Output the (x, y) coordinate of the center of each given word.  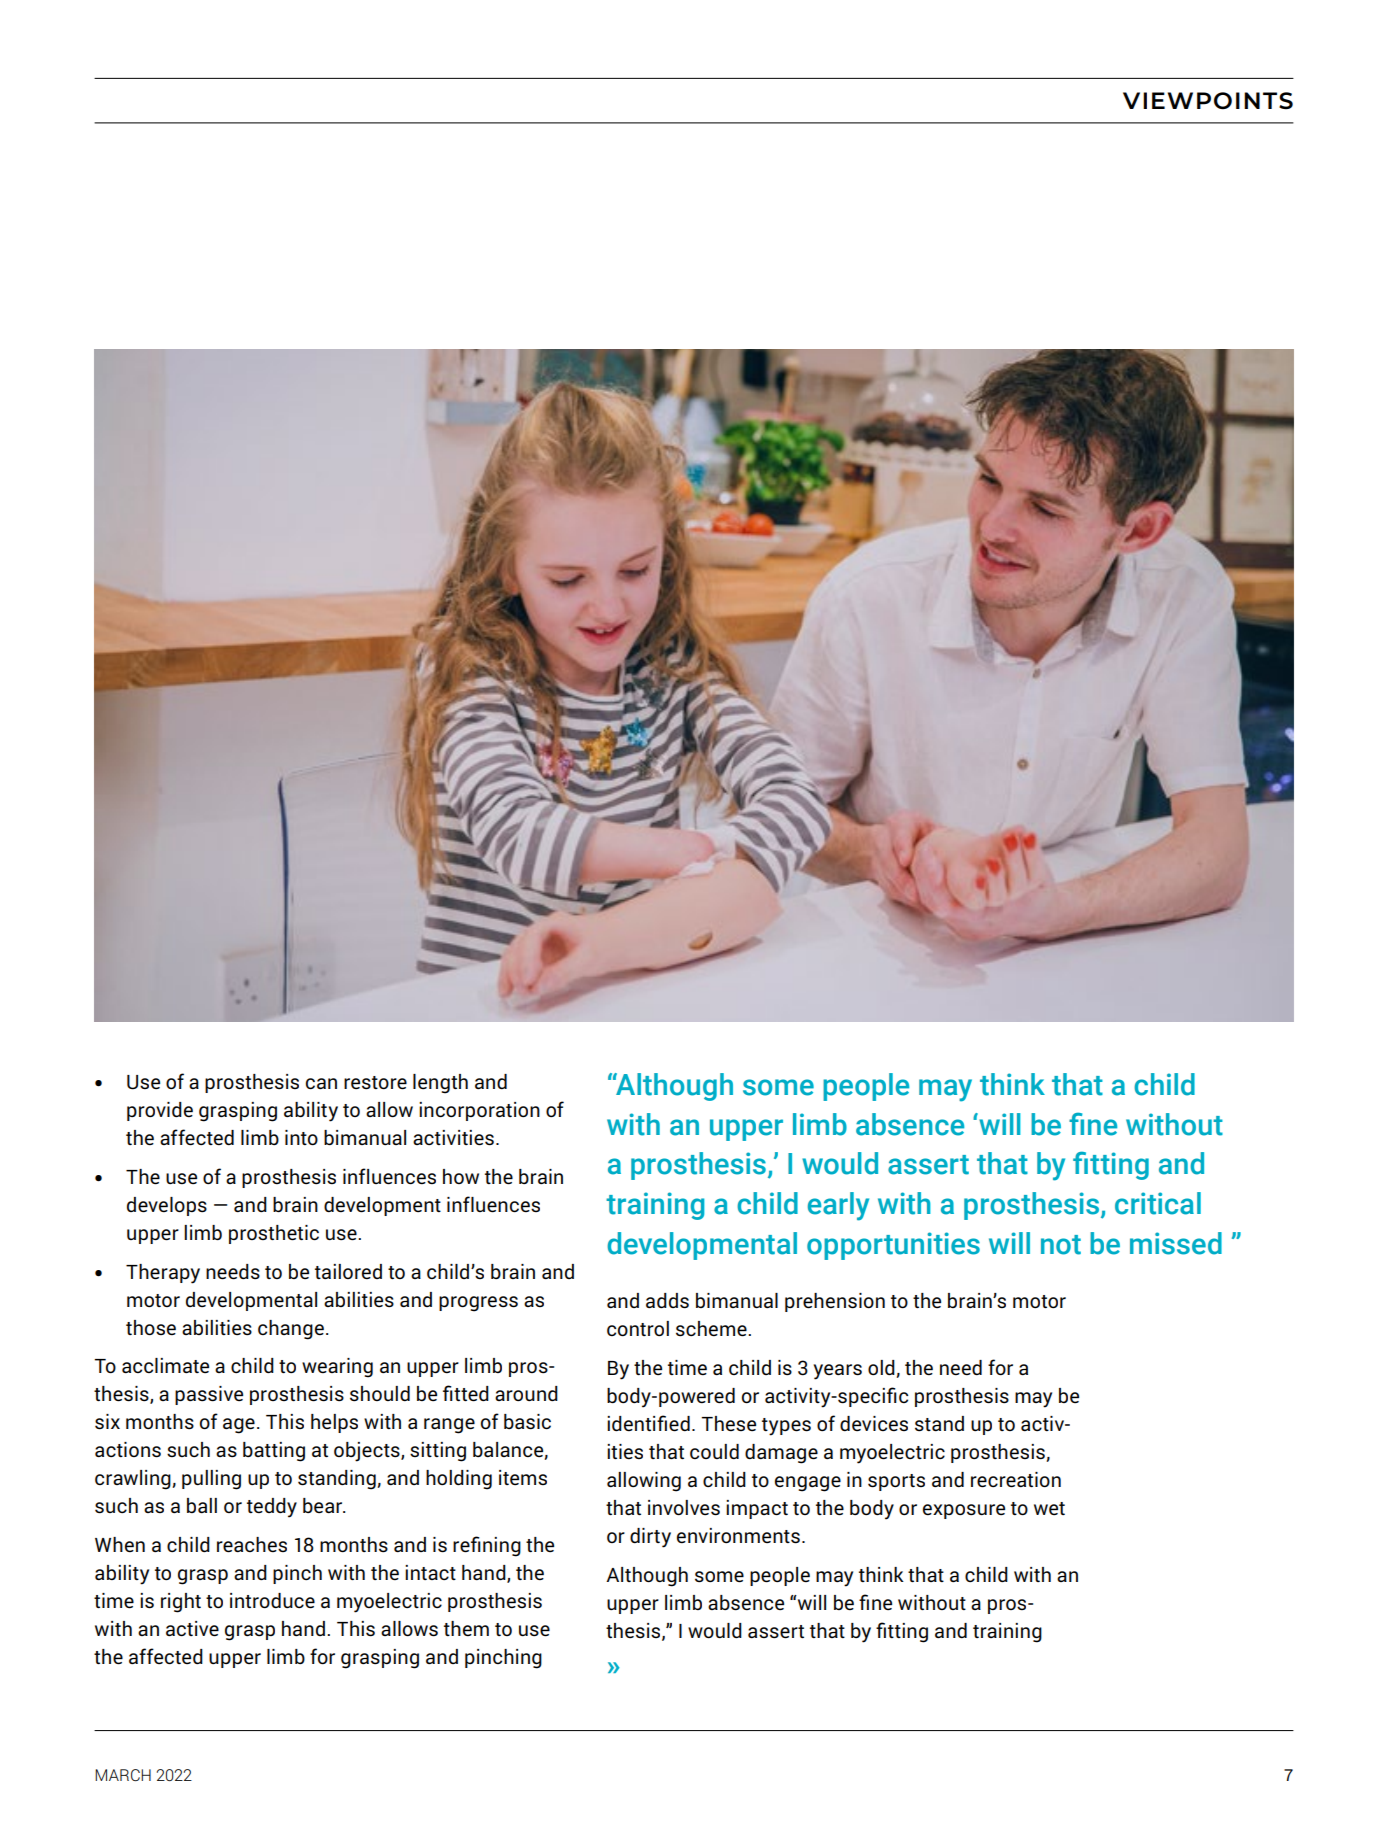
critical (1158, 1203)
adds (667, 1301)
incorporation (479, 1111)
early (838, 1206)
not (1061, 1245)
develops (167, 1206)
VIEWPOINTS (1208, 101)
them (466, 1628)
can (321, 1083)
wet (1049, 1508)
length (440, 1084)
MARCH (123, 1775)
